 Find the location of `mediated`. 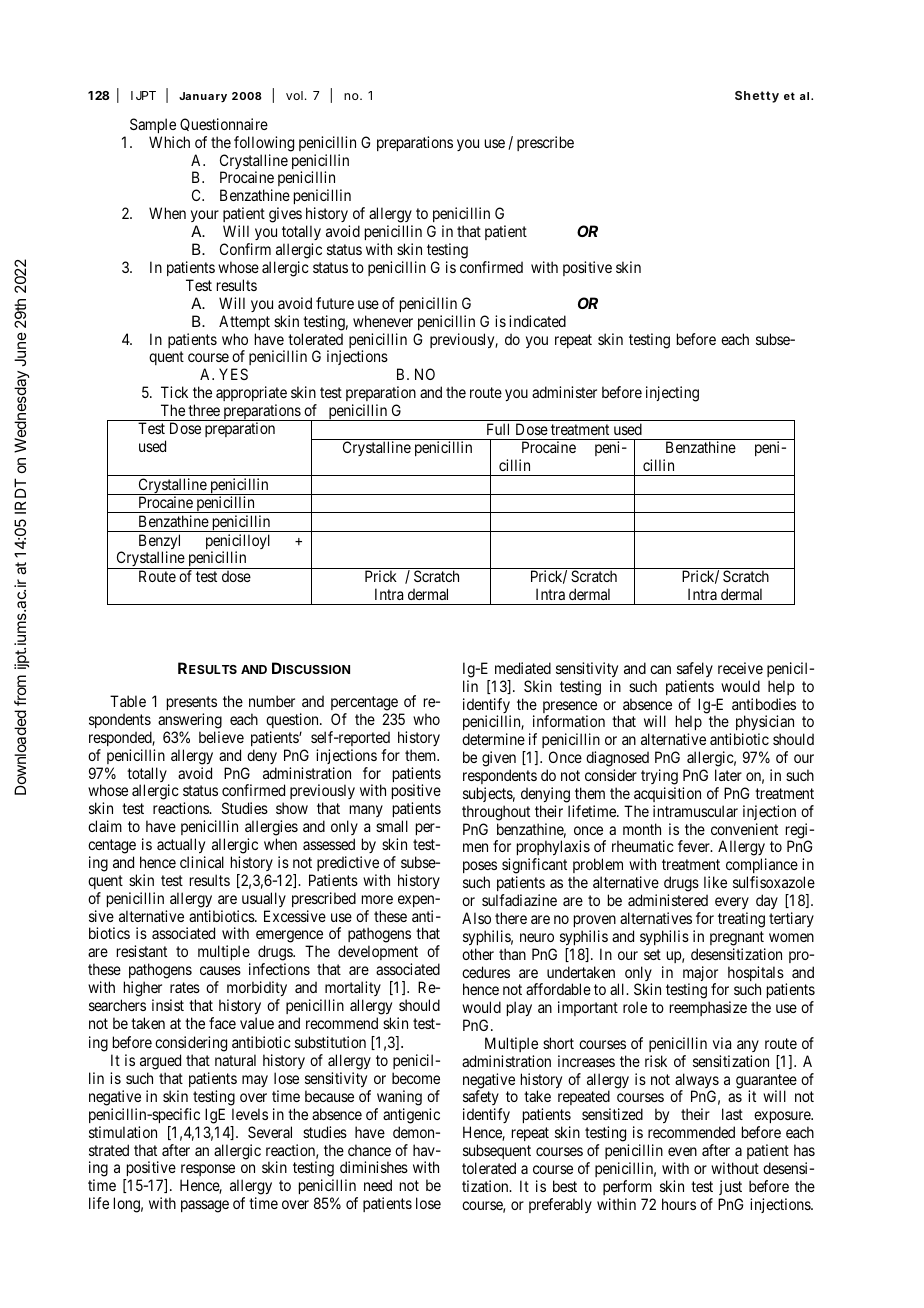

mediated is located at coordinates (523, 668).
